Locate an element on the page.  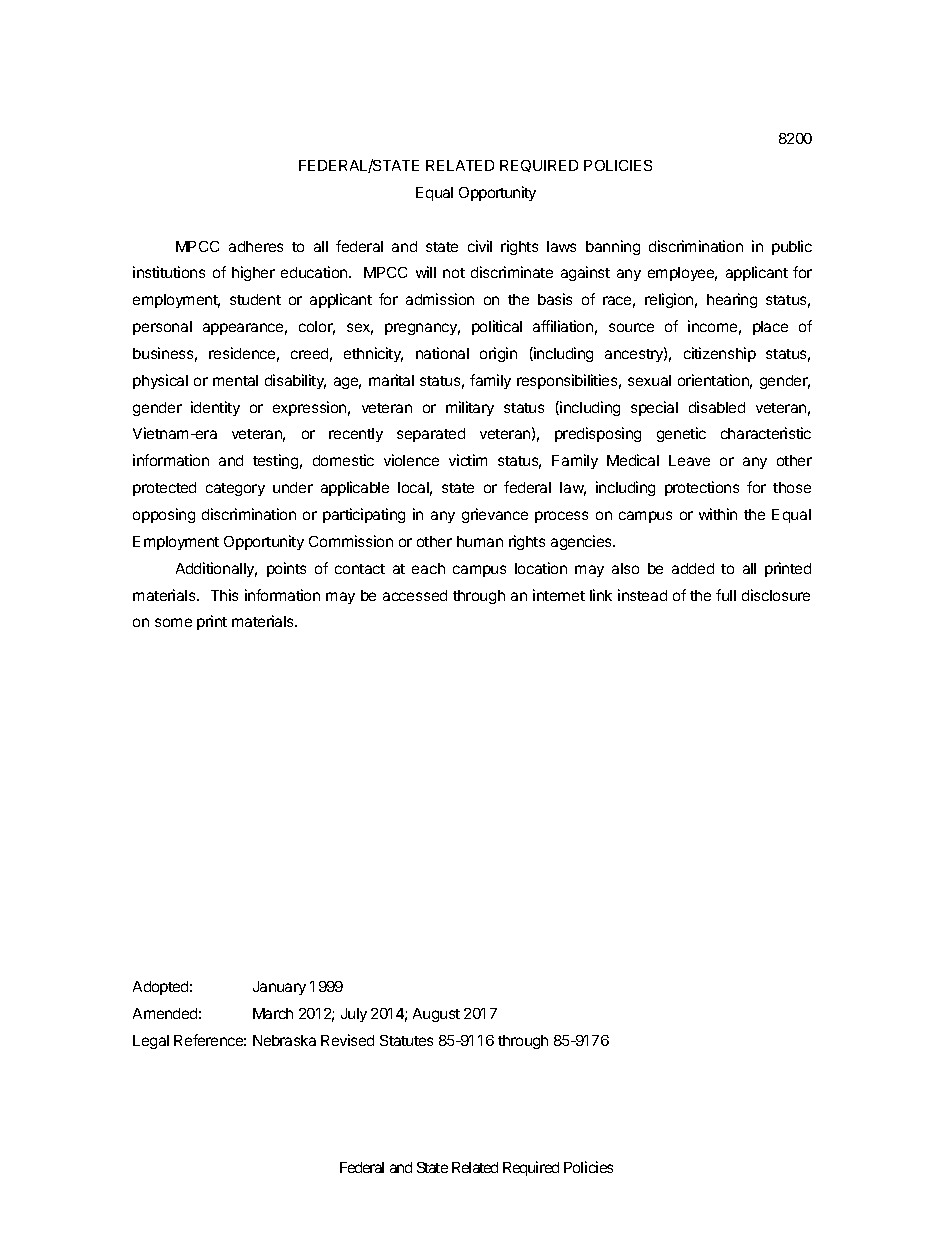
March is located at coordinates (273, 1013).
